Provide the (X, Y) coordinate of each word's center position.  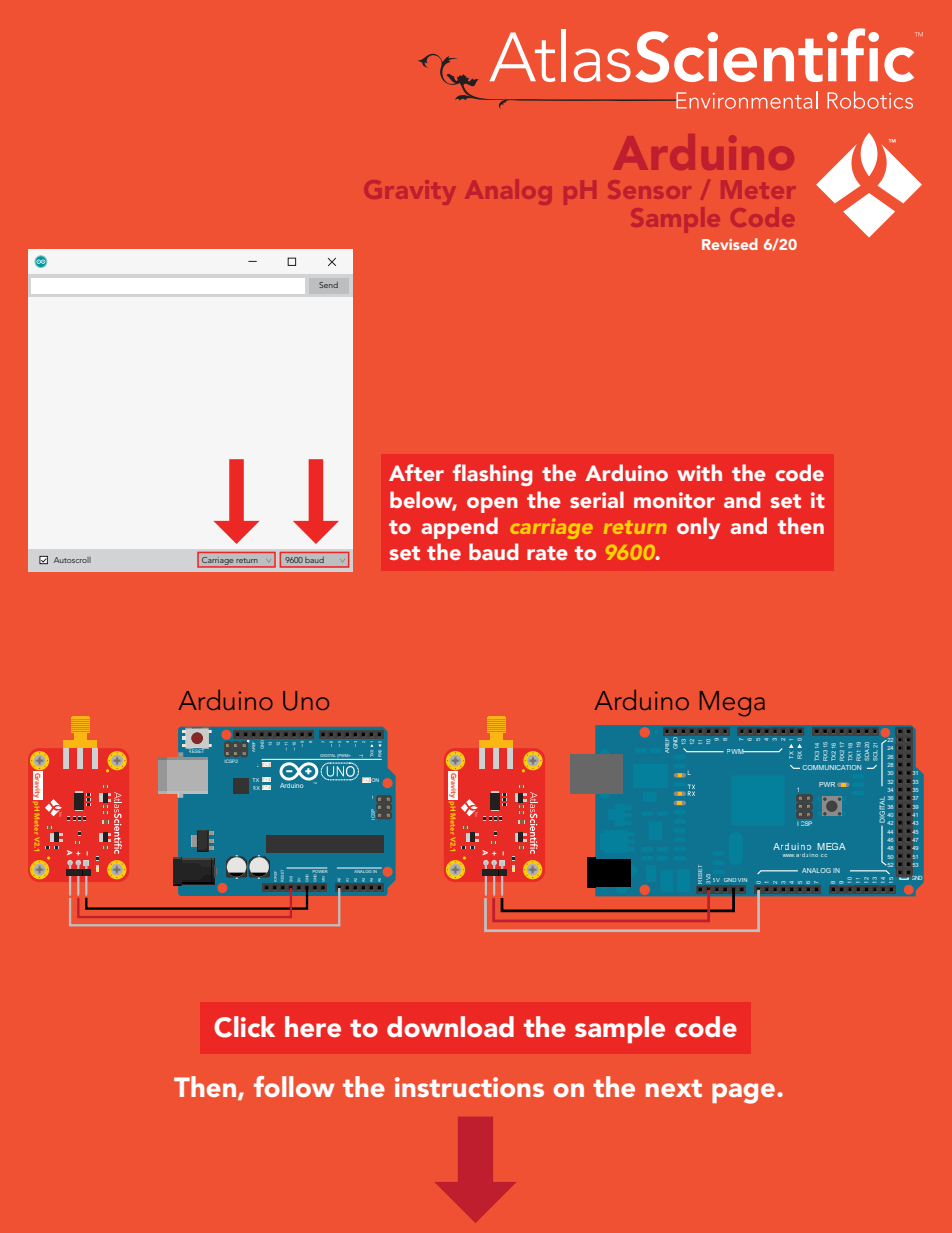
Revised (730, 244)
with (699, 472)
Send (328, 285)
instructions (469, 1087)
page (745, 1093)
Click (244, 1027)
